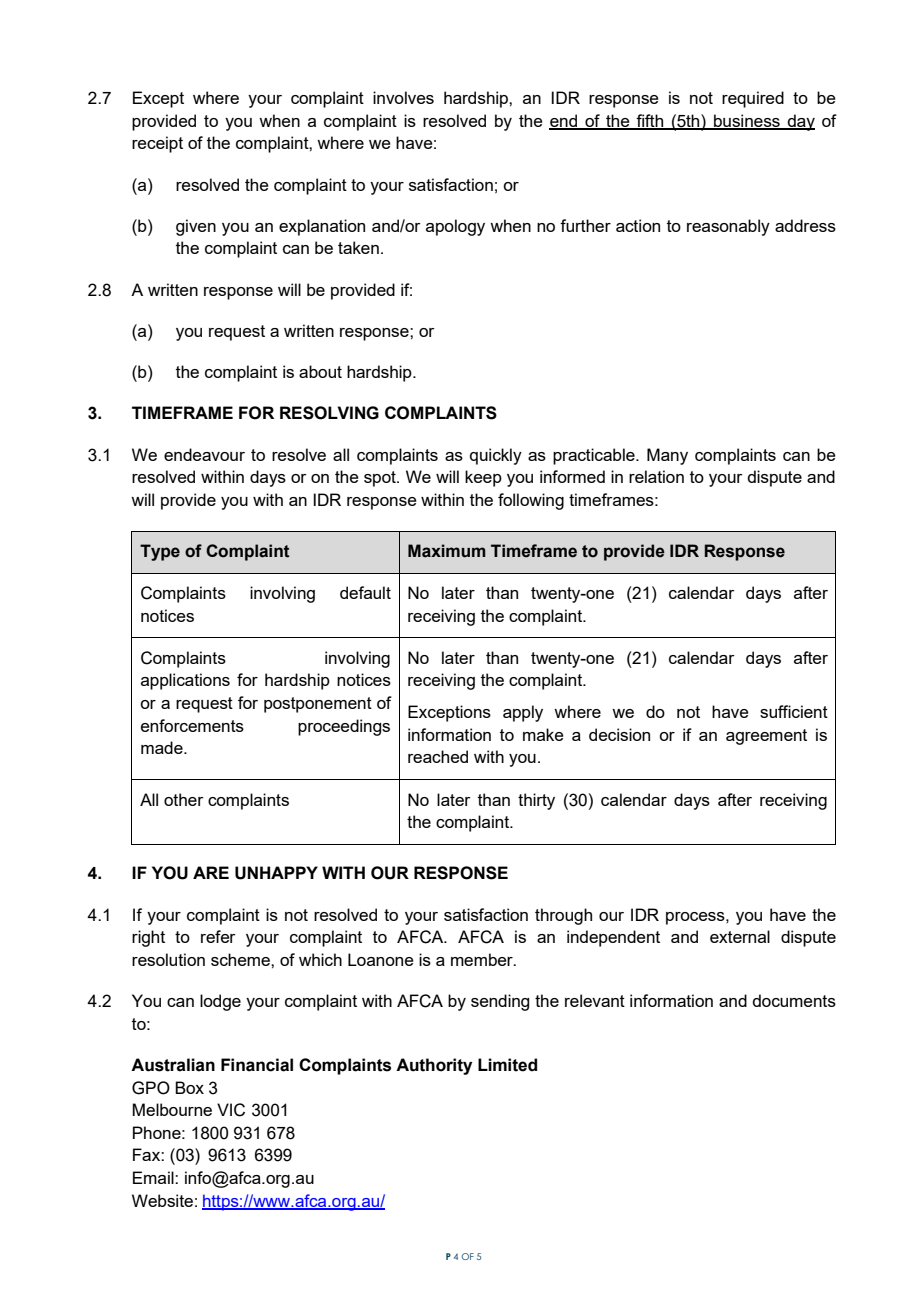 This screenshot has width=924, height=1308. What do you see at coordinates (523, 713) in the screenshot?
I see `apply` at bounding box center [523, 713].
